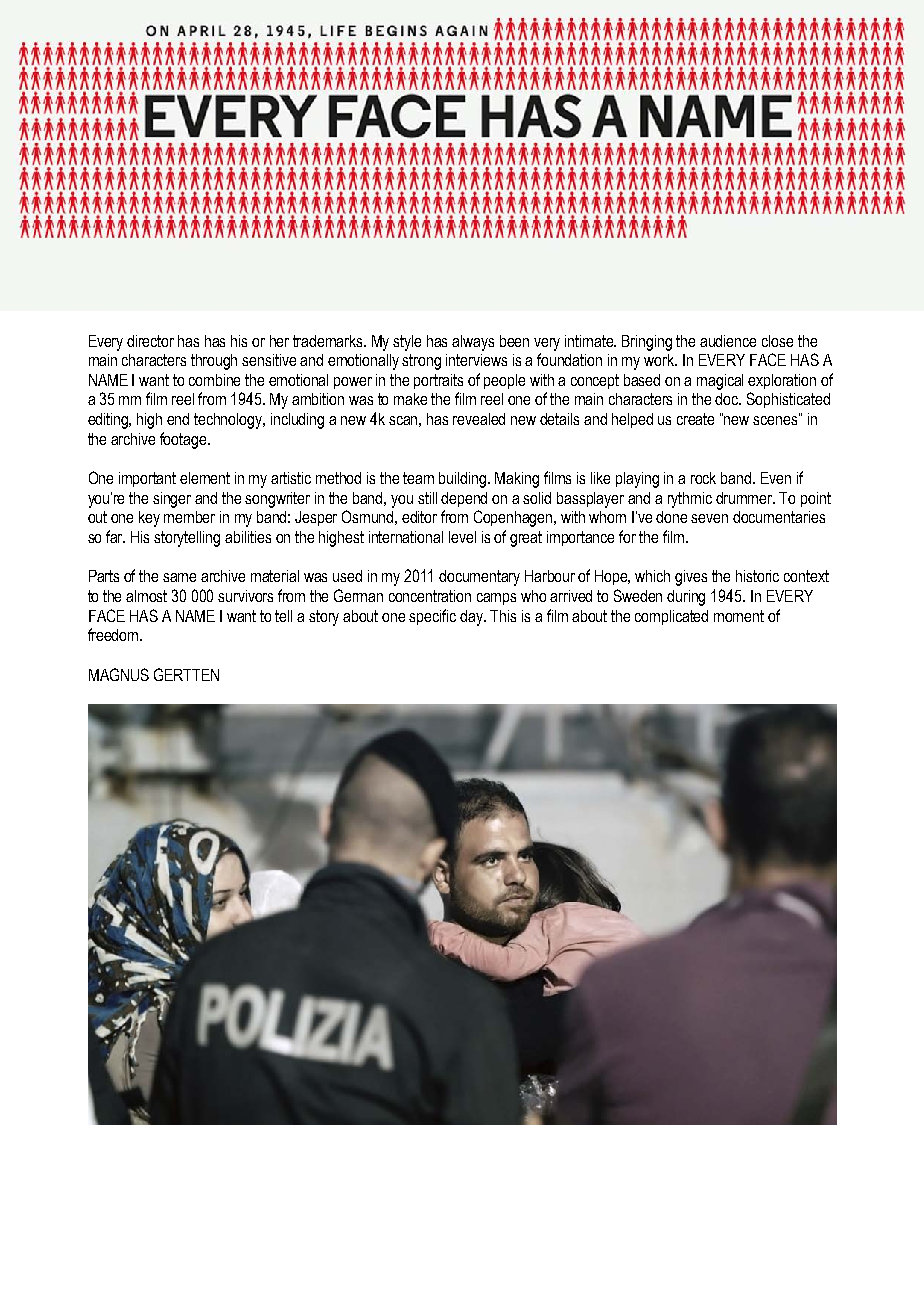 The width and height of the document is (924, 1308). Describe the element at coordinates (214, 362) in the document. I see `through` at that location.
